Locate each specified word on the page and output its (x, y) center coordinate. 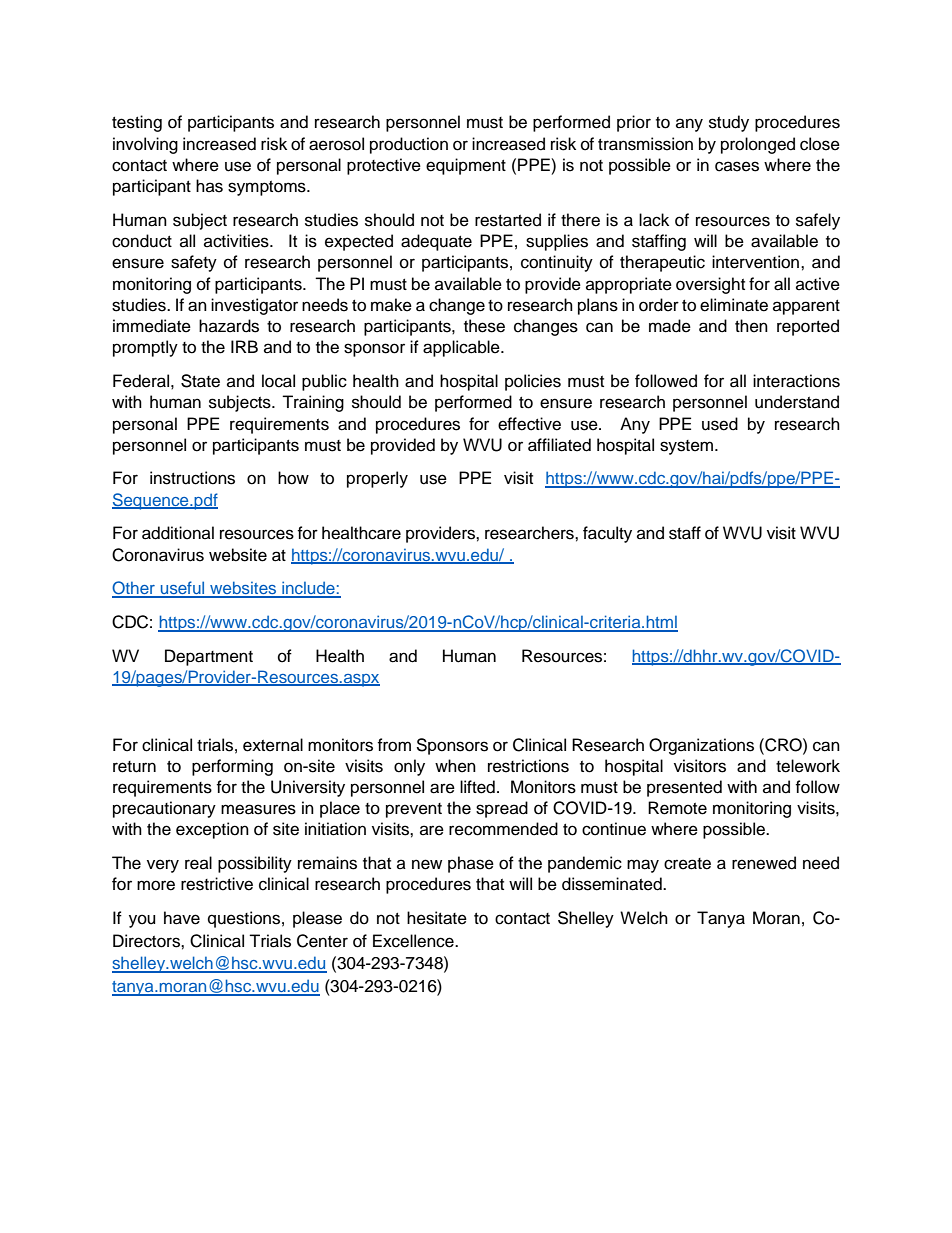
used (720, 424)
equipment (466, 166)
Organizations (701, 746)
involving (145, 145)
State (200, 381)
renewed (764, 863)
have (182, 918)
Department (209, 657)
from (394, 745)
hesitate (437, 918)
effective (529, 424)
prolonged (758, 145)
